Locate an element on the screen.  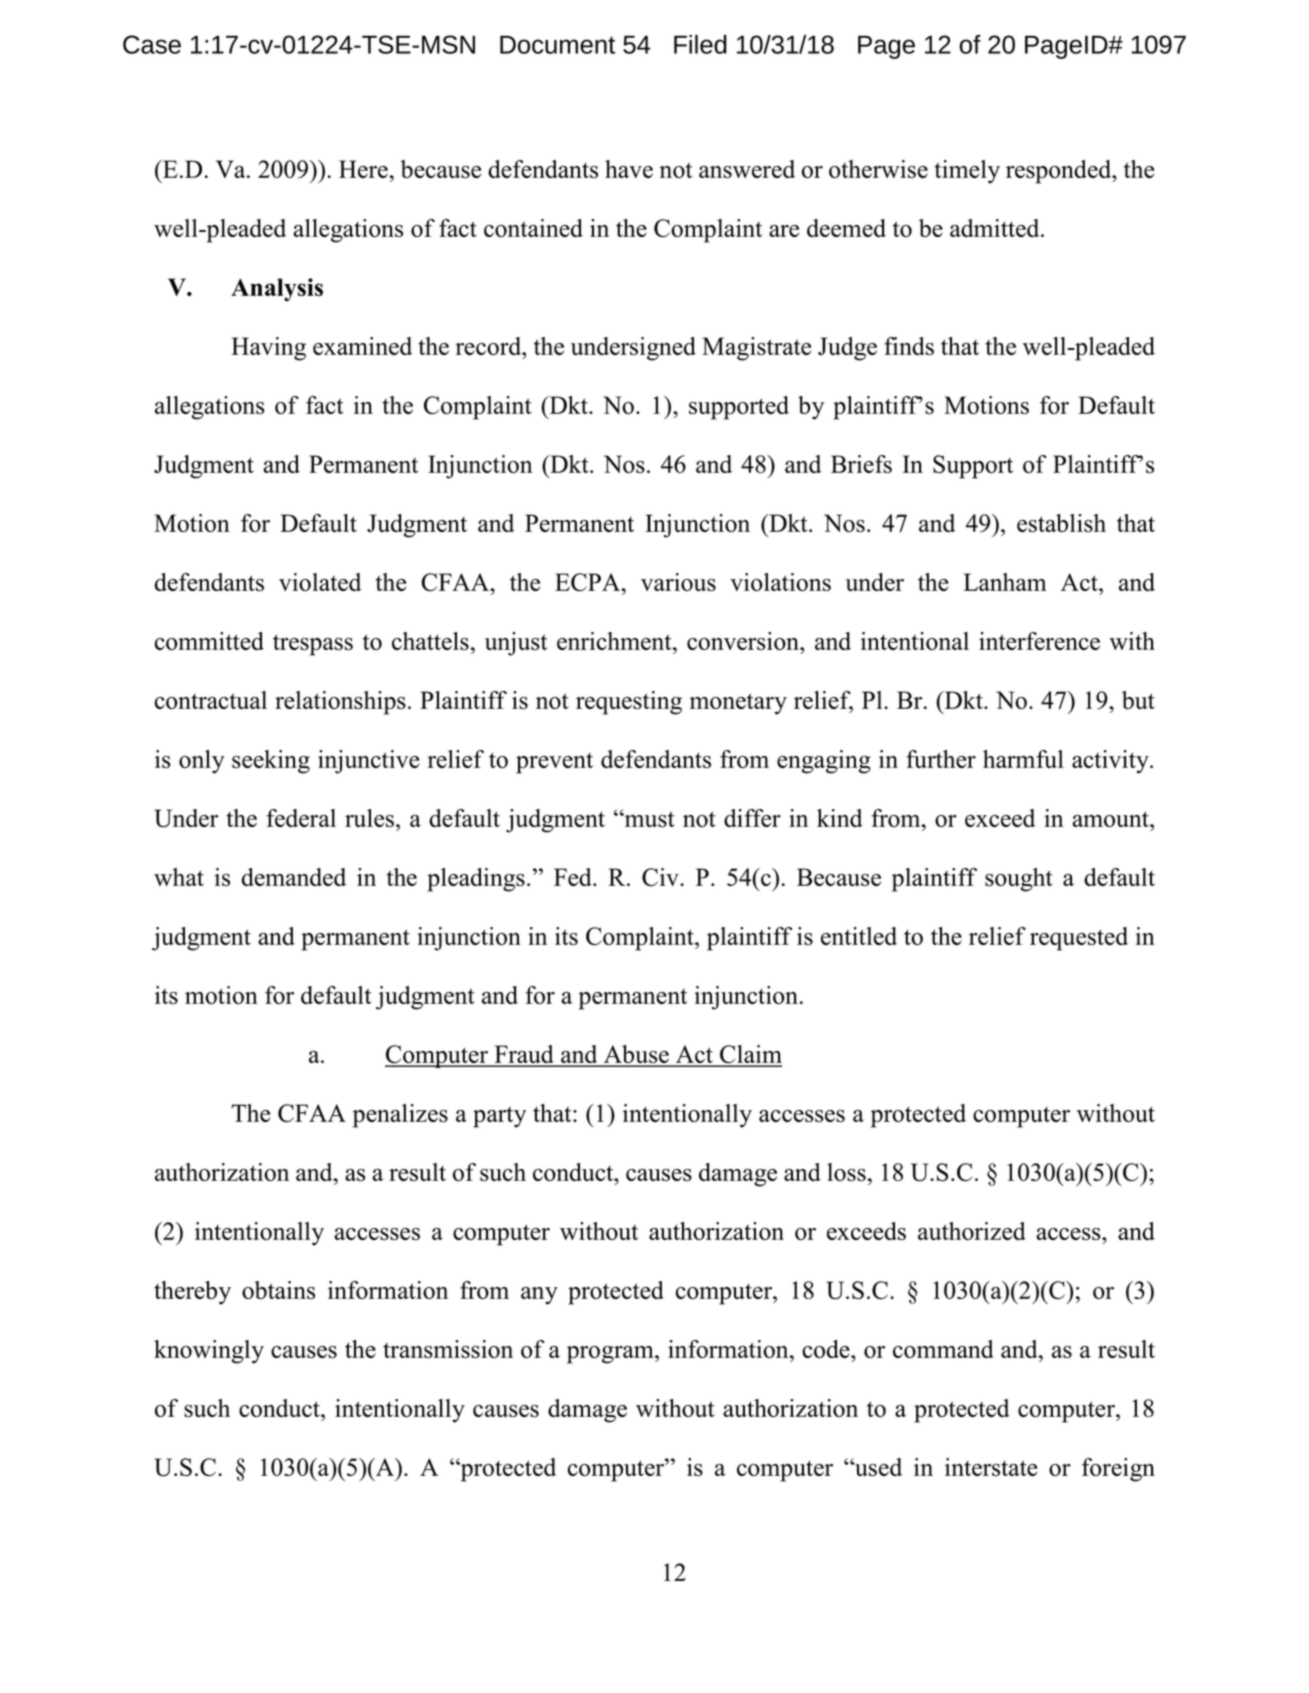
authorized is located at coordinates (972, 1231).
